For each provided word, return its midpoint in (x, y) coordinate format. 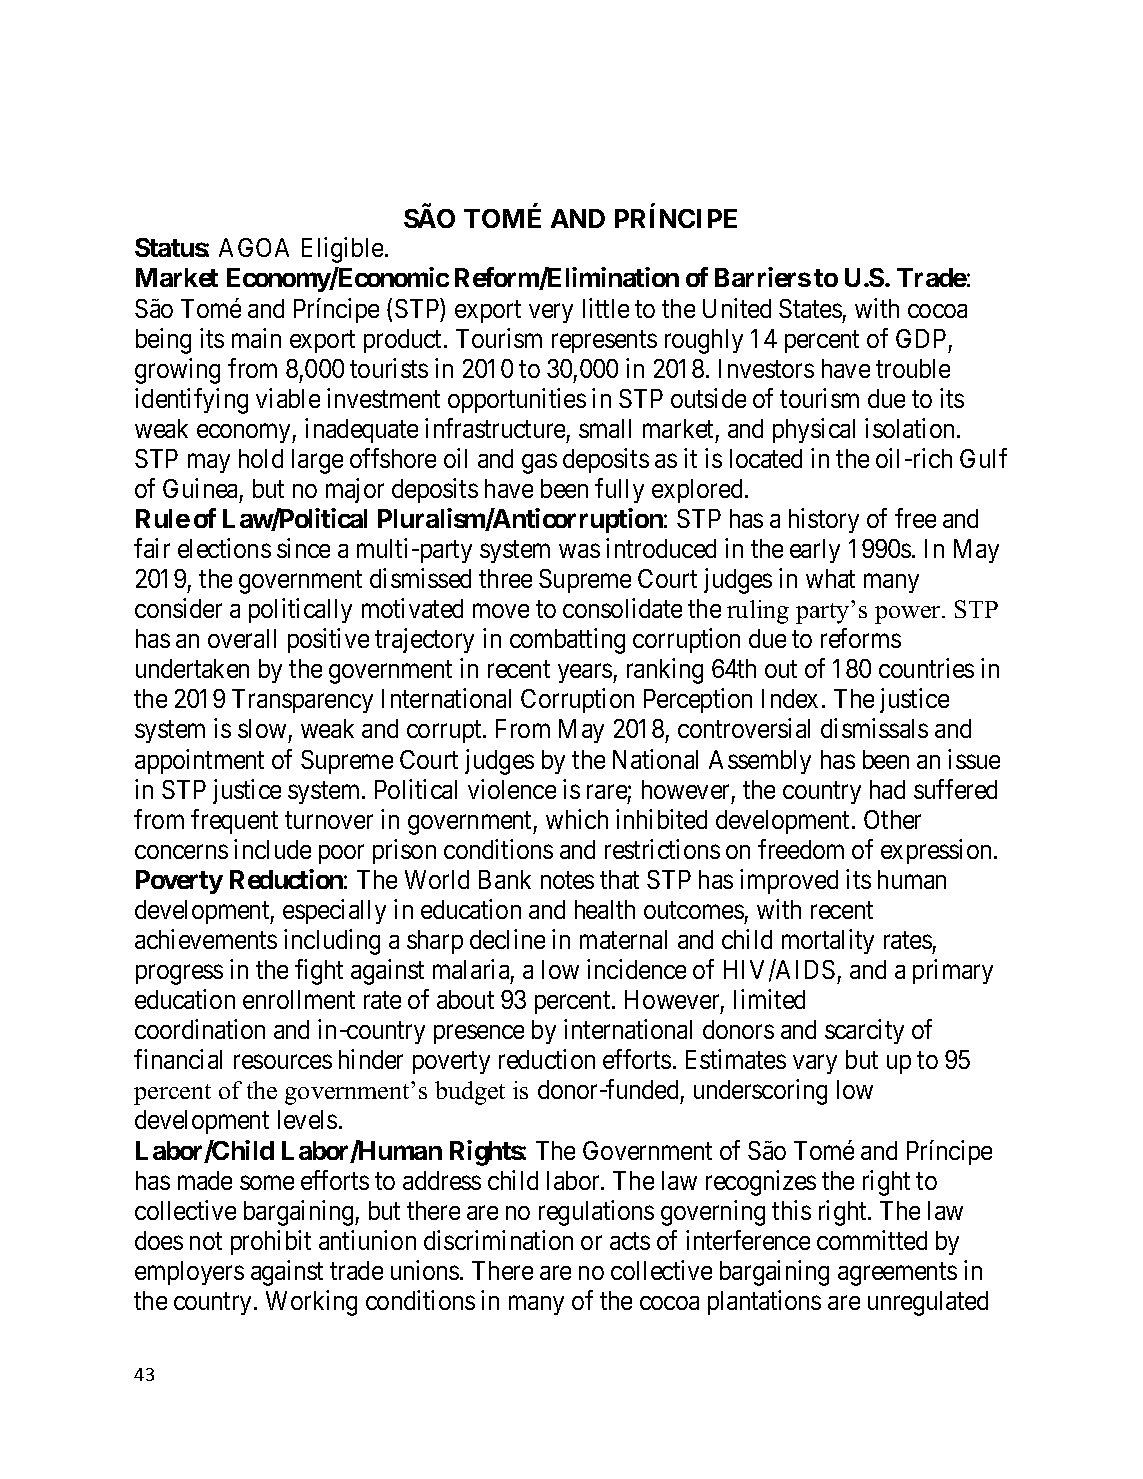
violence (512, 789)
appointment (199, 761)
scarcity (864, 1031)
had (887, 789)
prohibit (271, 1242)
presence (479, 1034)
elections (224, 548)
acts (630, 1241)
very (551, 313)
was (579, 551)
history (824, 520)
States (810, 308)
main (256, 338)
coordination (200, 1029)
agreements (897, 1274)
